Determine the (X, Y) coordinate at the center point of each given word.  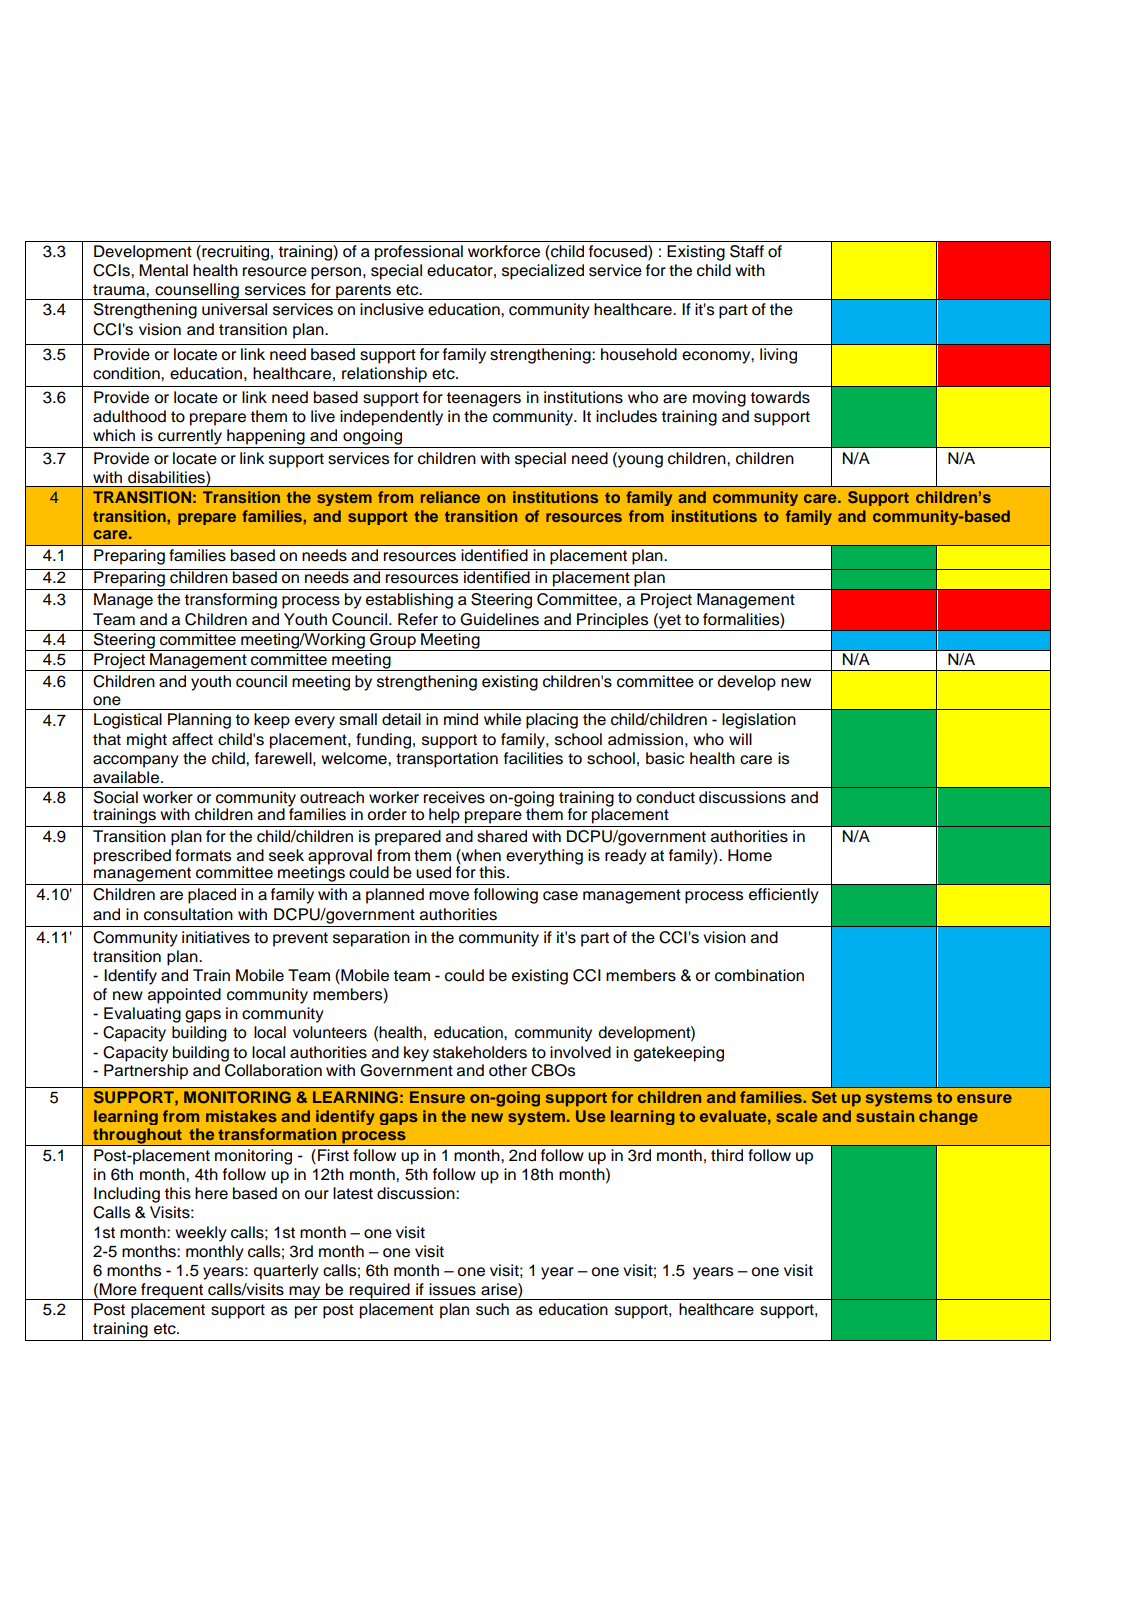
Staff (747, 251)
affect (192, 739)
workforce (504, 251)
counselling (197, 291)
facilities (533, 758)
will (740, 739)
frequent (172, 1291)
